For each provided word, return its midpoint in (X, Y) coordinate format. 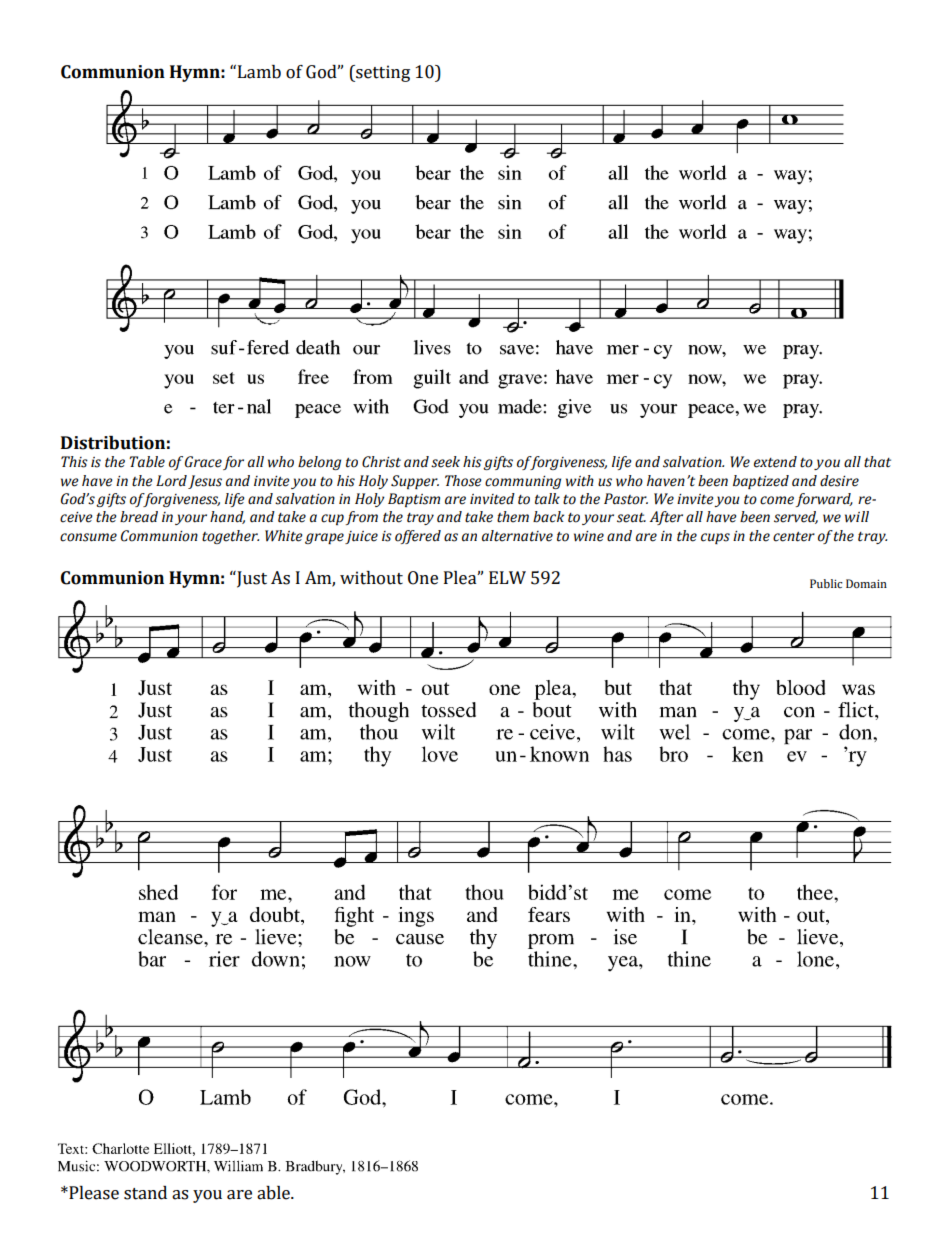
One (423, 578)
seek (445, 462)
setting (382, 73)
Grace (203, 462)
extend (775, 462)
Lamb (259, 72)
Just (251, 579)
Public (826, 583)
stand (145, 1193)
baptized (761, 482)
